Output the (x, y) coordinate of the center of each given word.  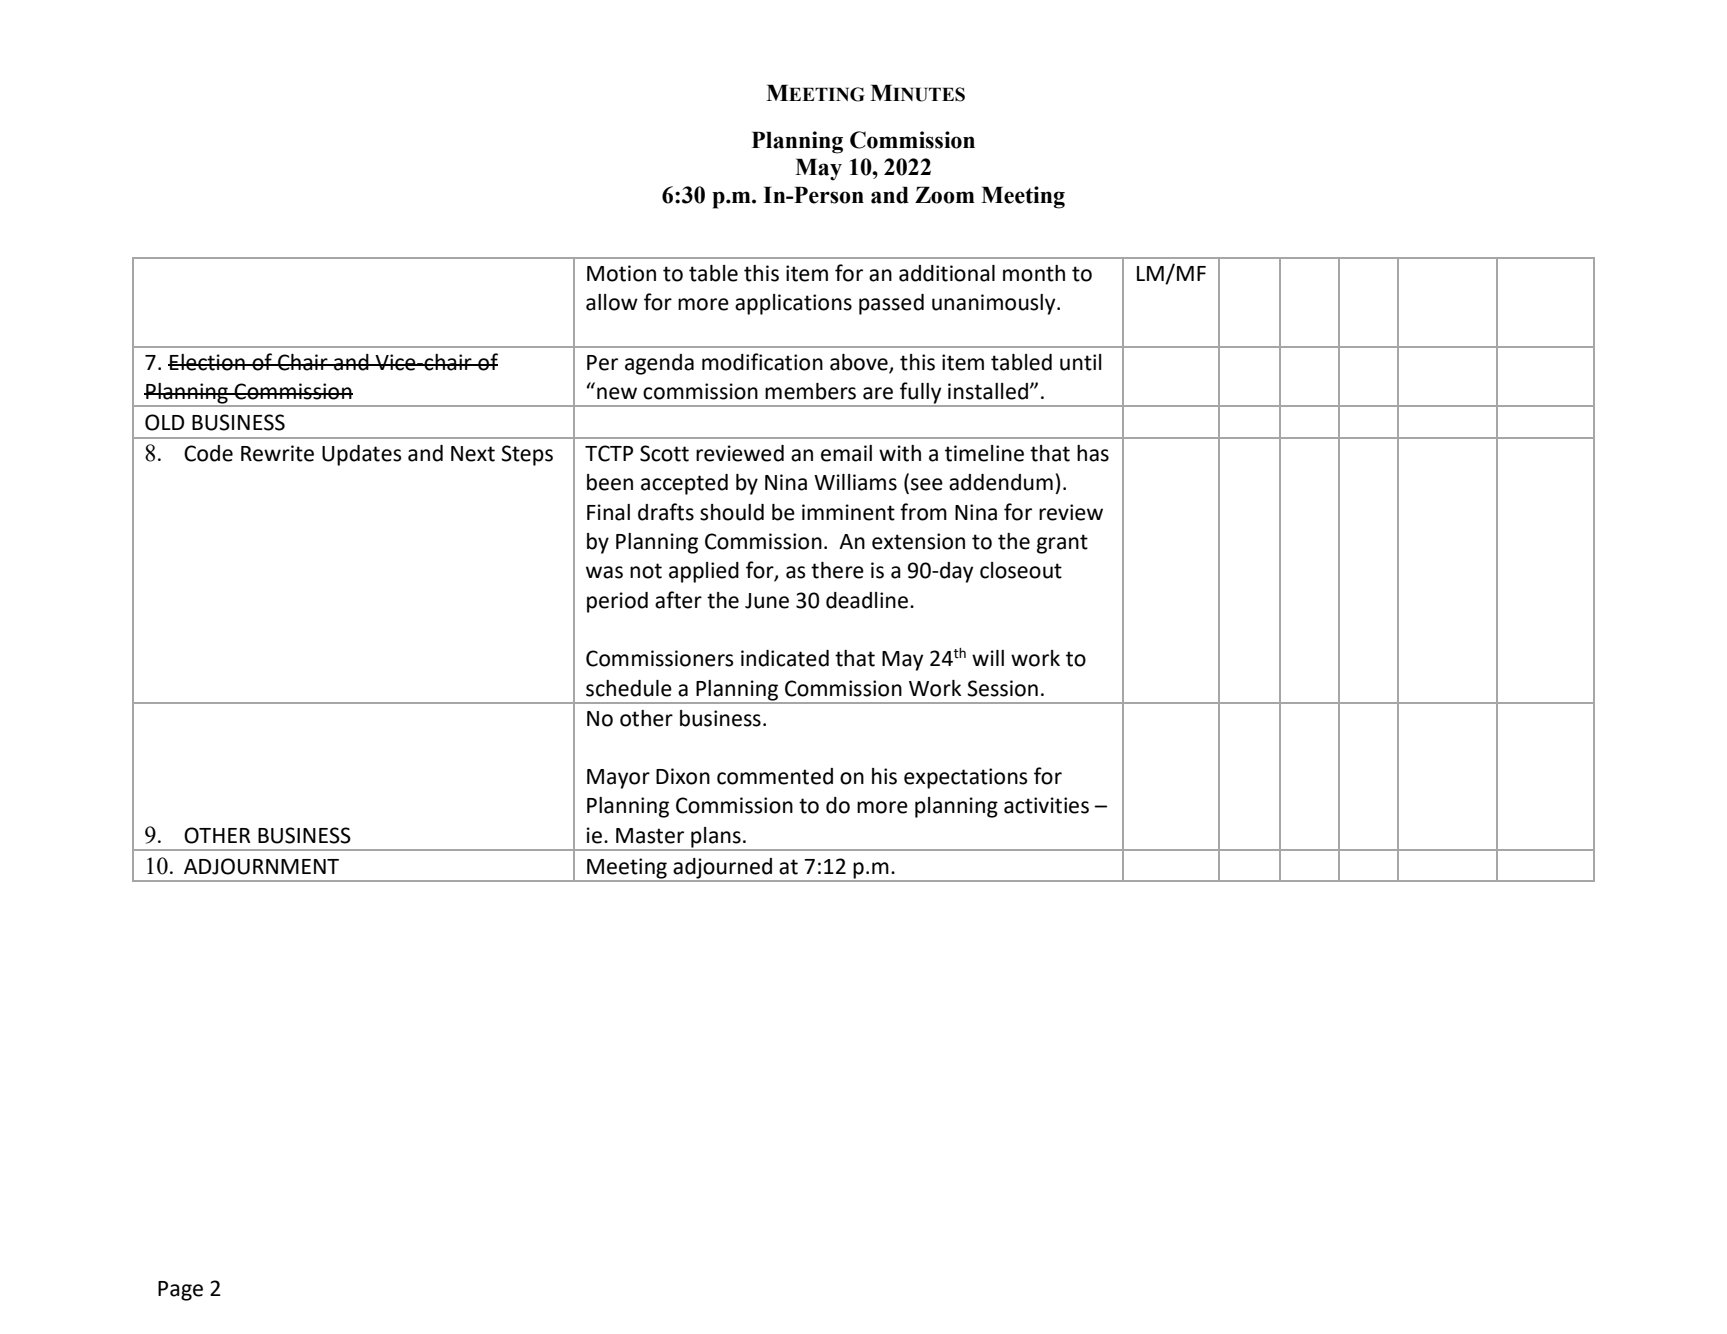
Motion (621, 273)
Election (207, 362)
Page (180, 1291)
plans (716, 838)
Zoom (945, 195)
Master (650, 836)
